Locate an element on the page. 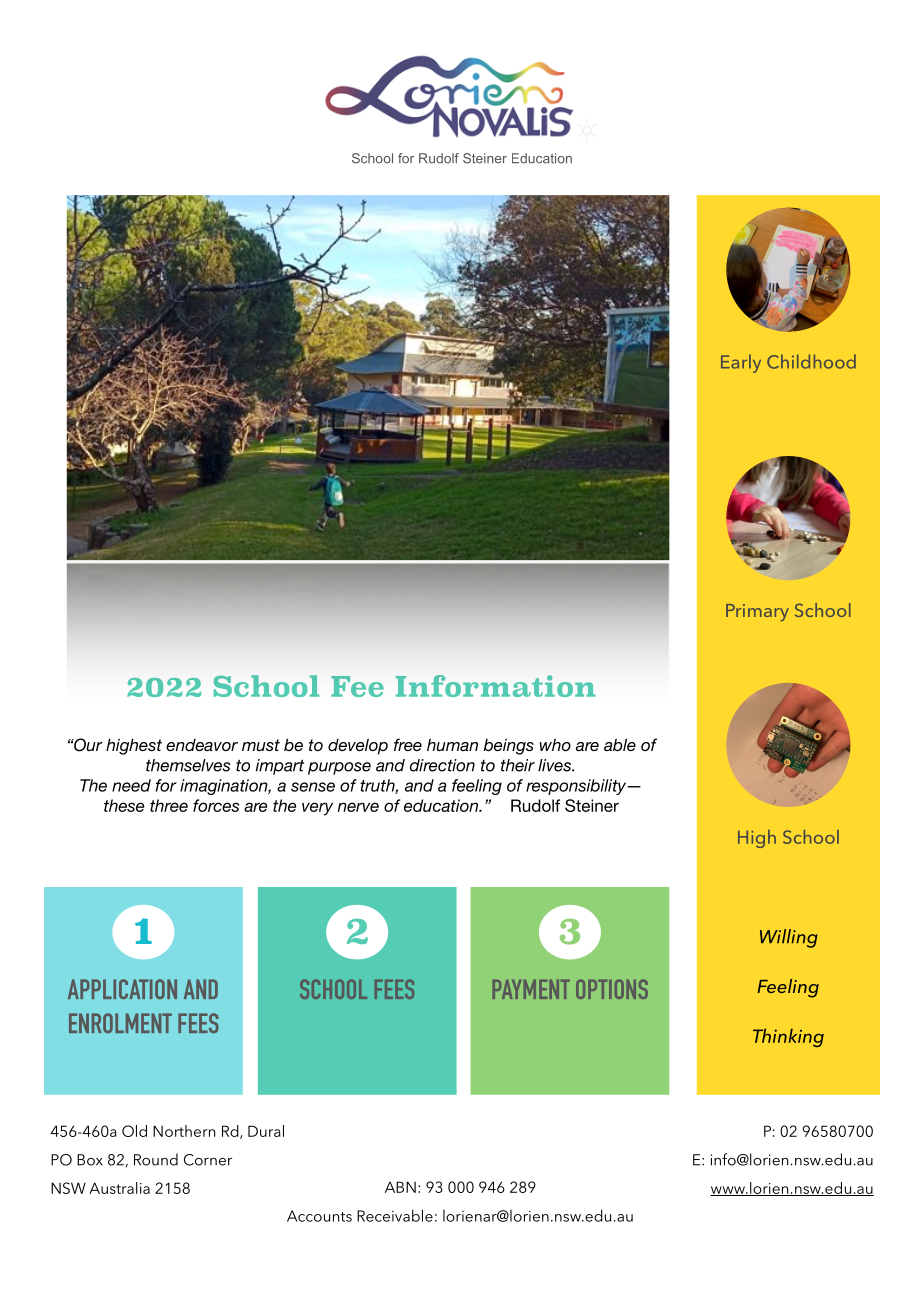  human is located at coordinates (452, 745).
